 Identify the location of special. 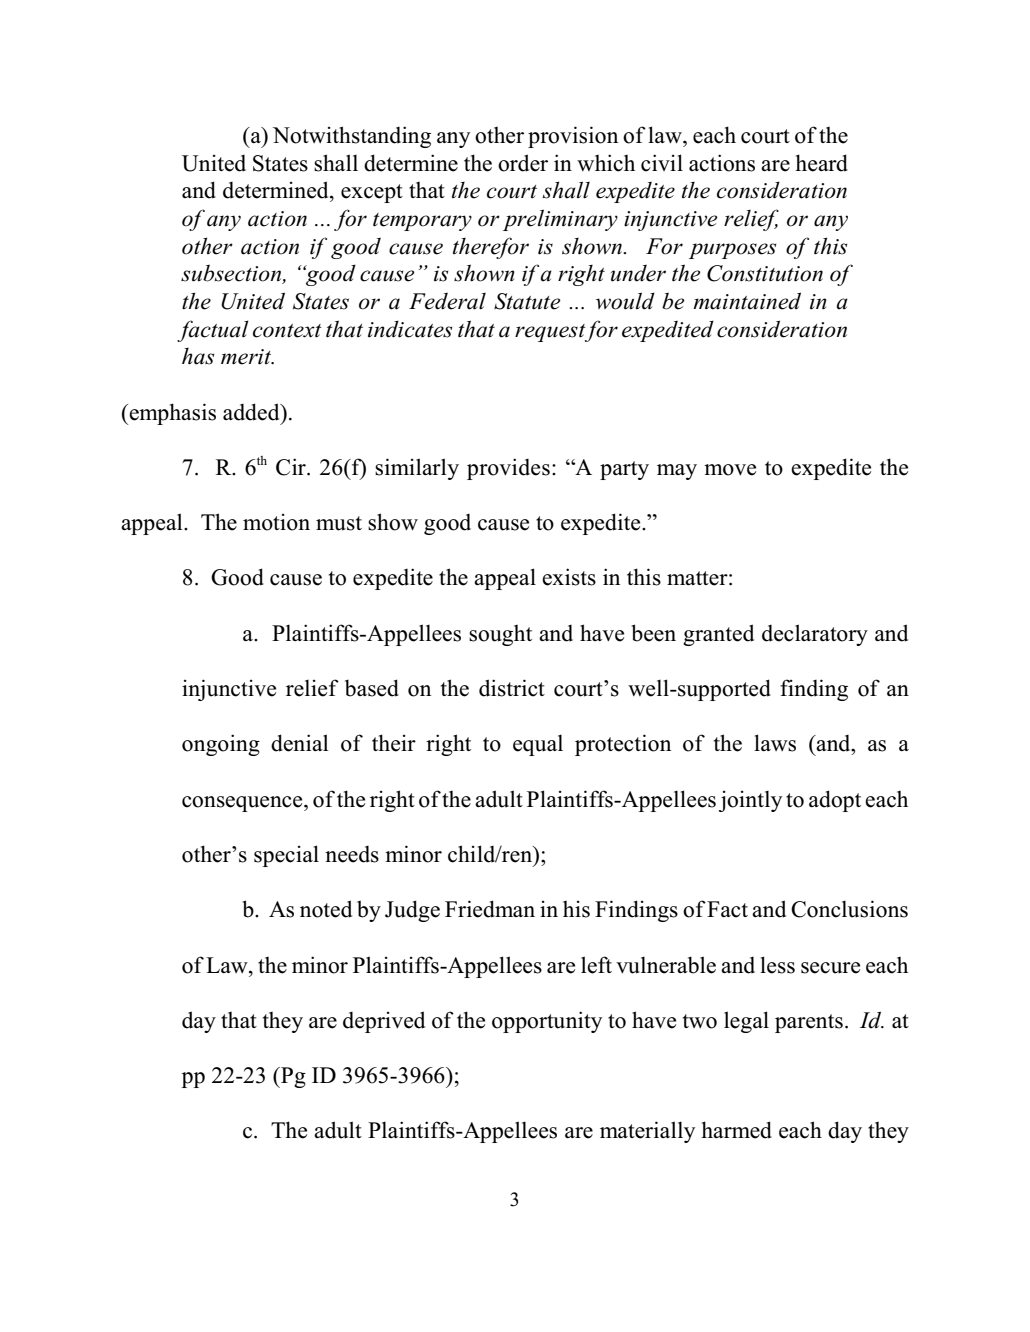
(286, 856).
